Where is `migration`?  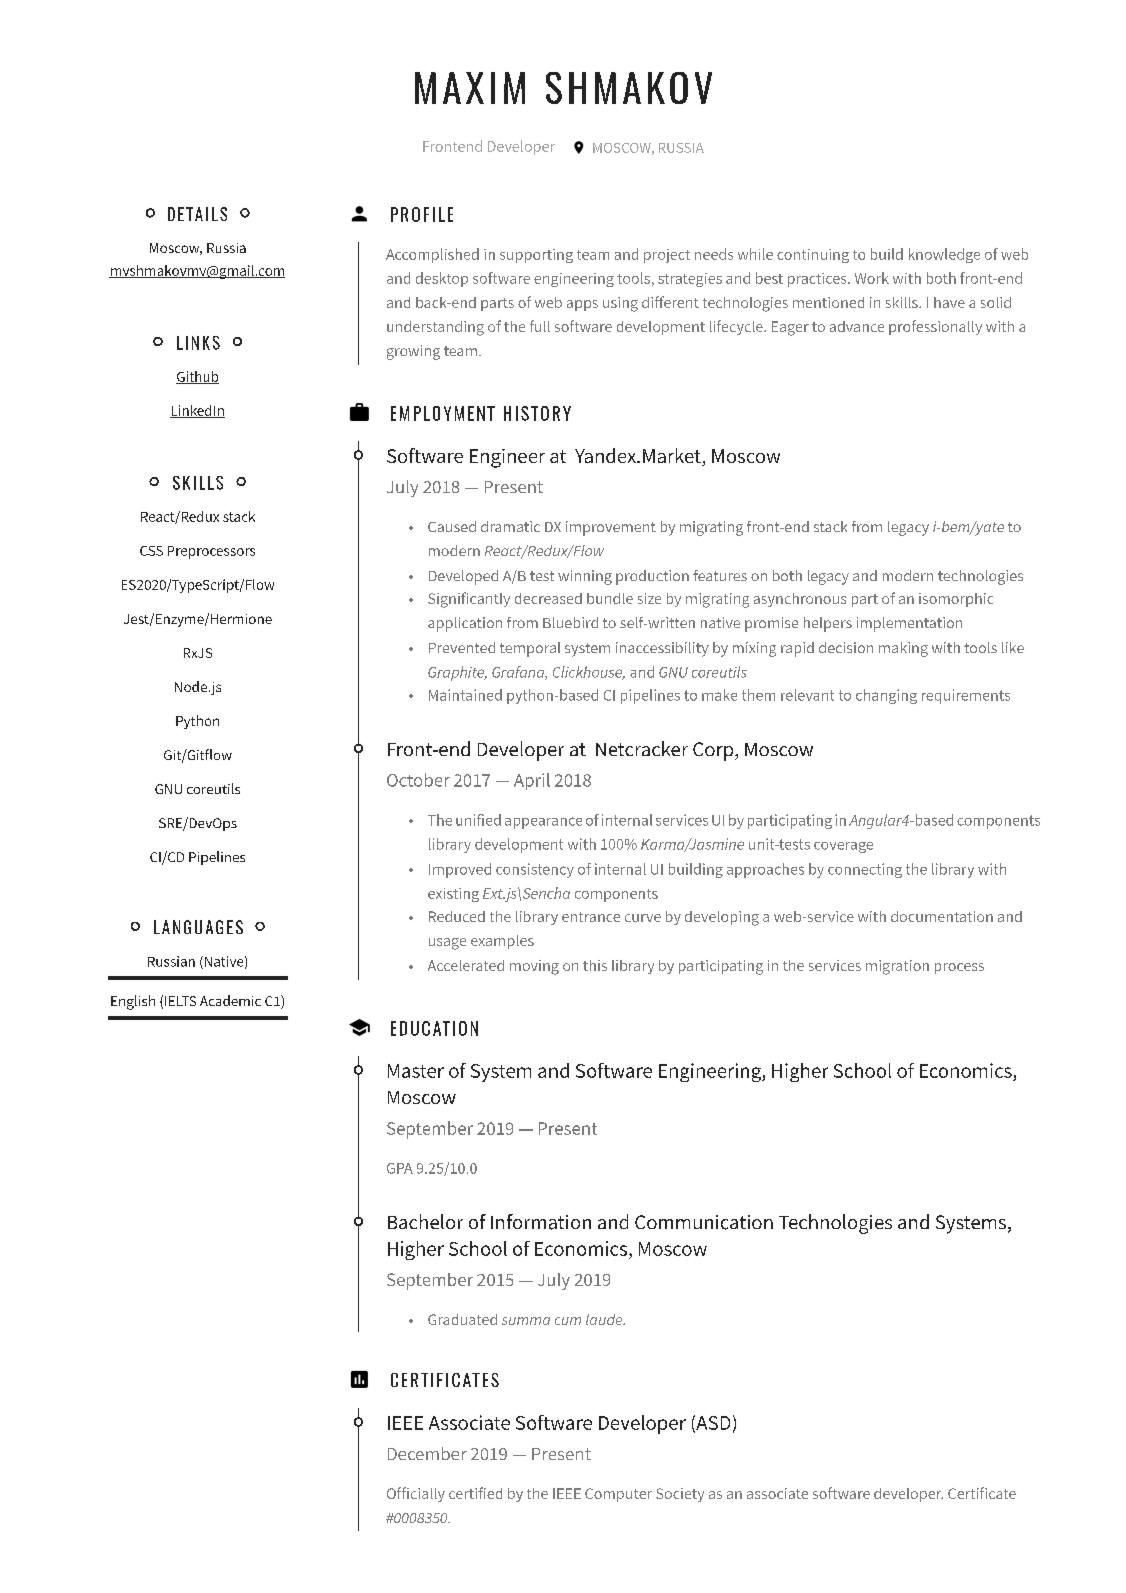
migration is located at coordinates (897, 967).
